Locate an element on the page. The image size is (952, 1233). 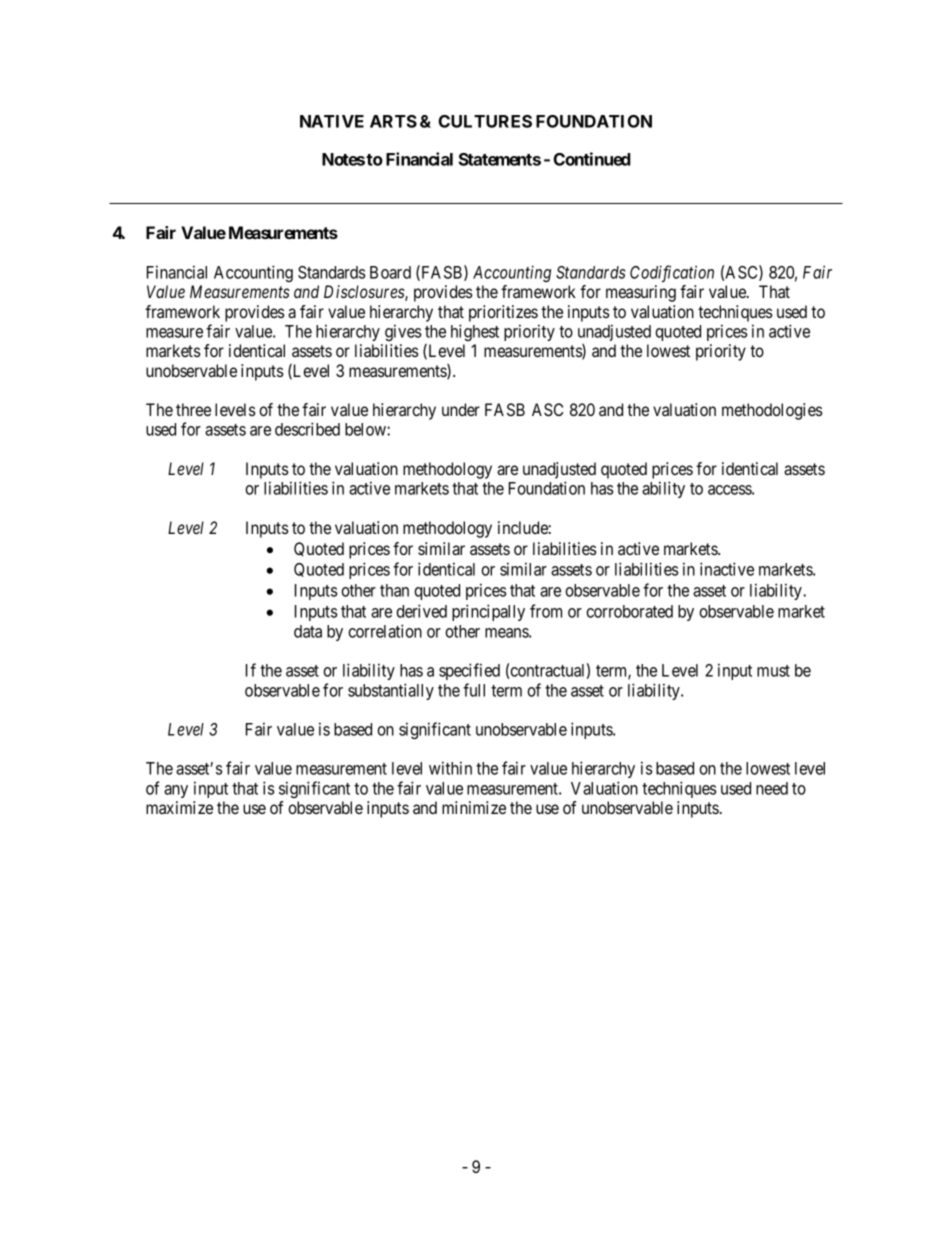
need is located at coordinates (772, 788).
